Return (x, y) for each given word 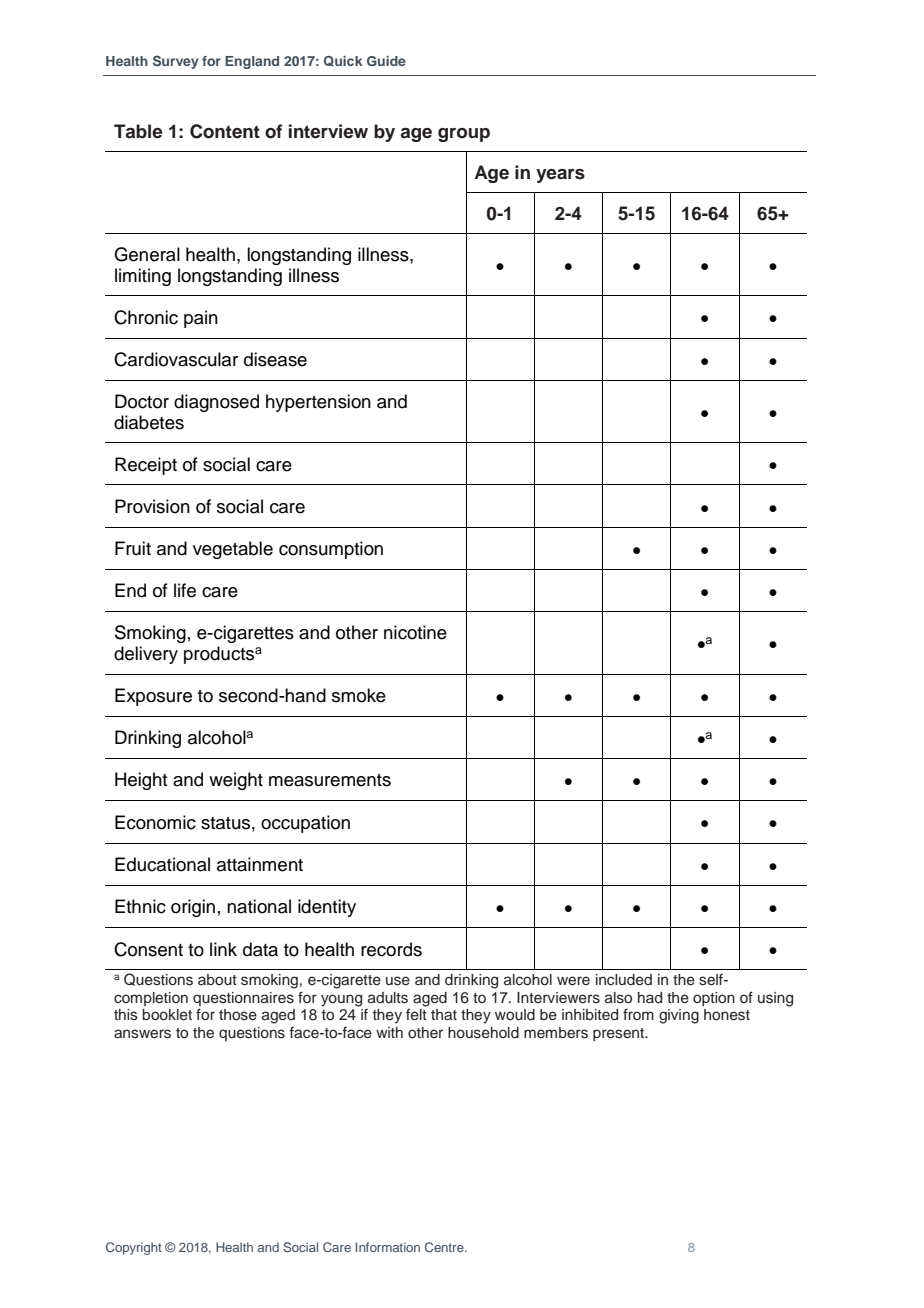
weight (236, 781)
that (444, 1014)
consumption (331, 550)
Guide (386, 61)
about (217, 980)
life (185, 590)
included (624, 980)
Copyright (134, 1248)
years (560, 176)
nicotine (415, 632)
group (464, 135)
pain (201, 319)
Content (225, 131)
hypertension (318, 403)
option (714, 999)
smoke (359, 695)
